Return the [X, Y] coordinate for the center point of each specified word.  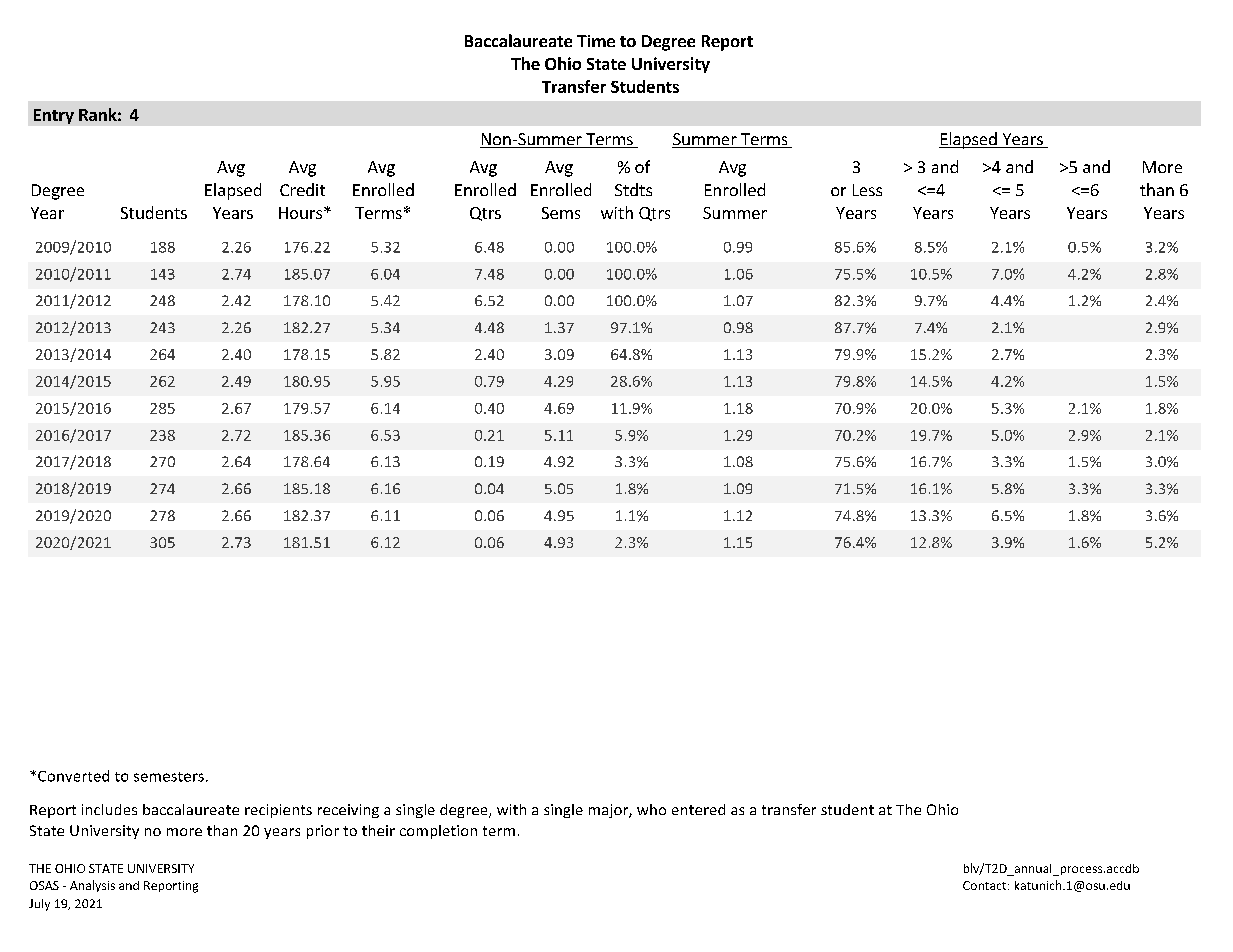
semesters [169, 777]
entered [698, 809]
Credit [302, 189]
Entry [54, 116]
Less [867, 190]
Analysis [92, 886]
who [651, 809]
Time [596, 41]
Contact [986, 885]
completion [438, 832]
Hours [300, 213]
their [378, 830]
